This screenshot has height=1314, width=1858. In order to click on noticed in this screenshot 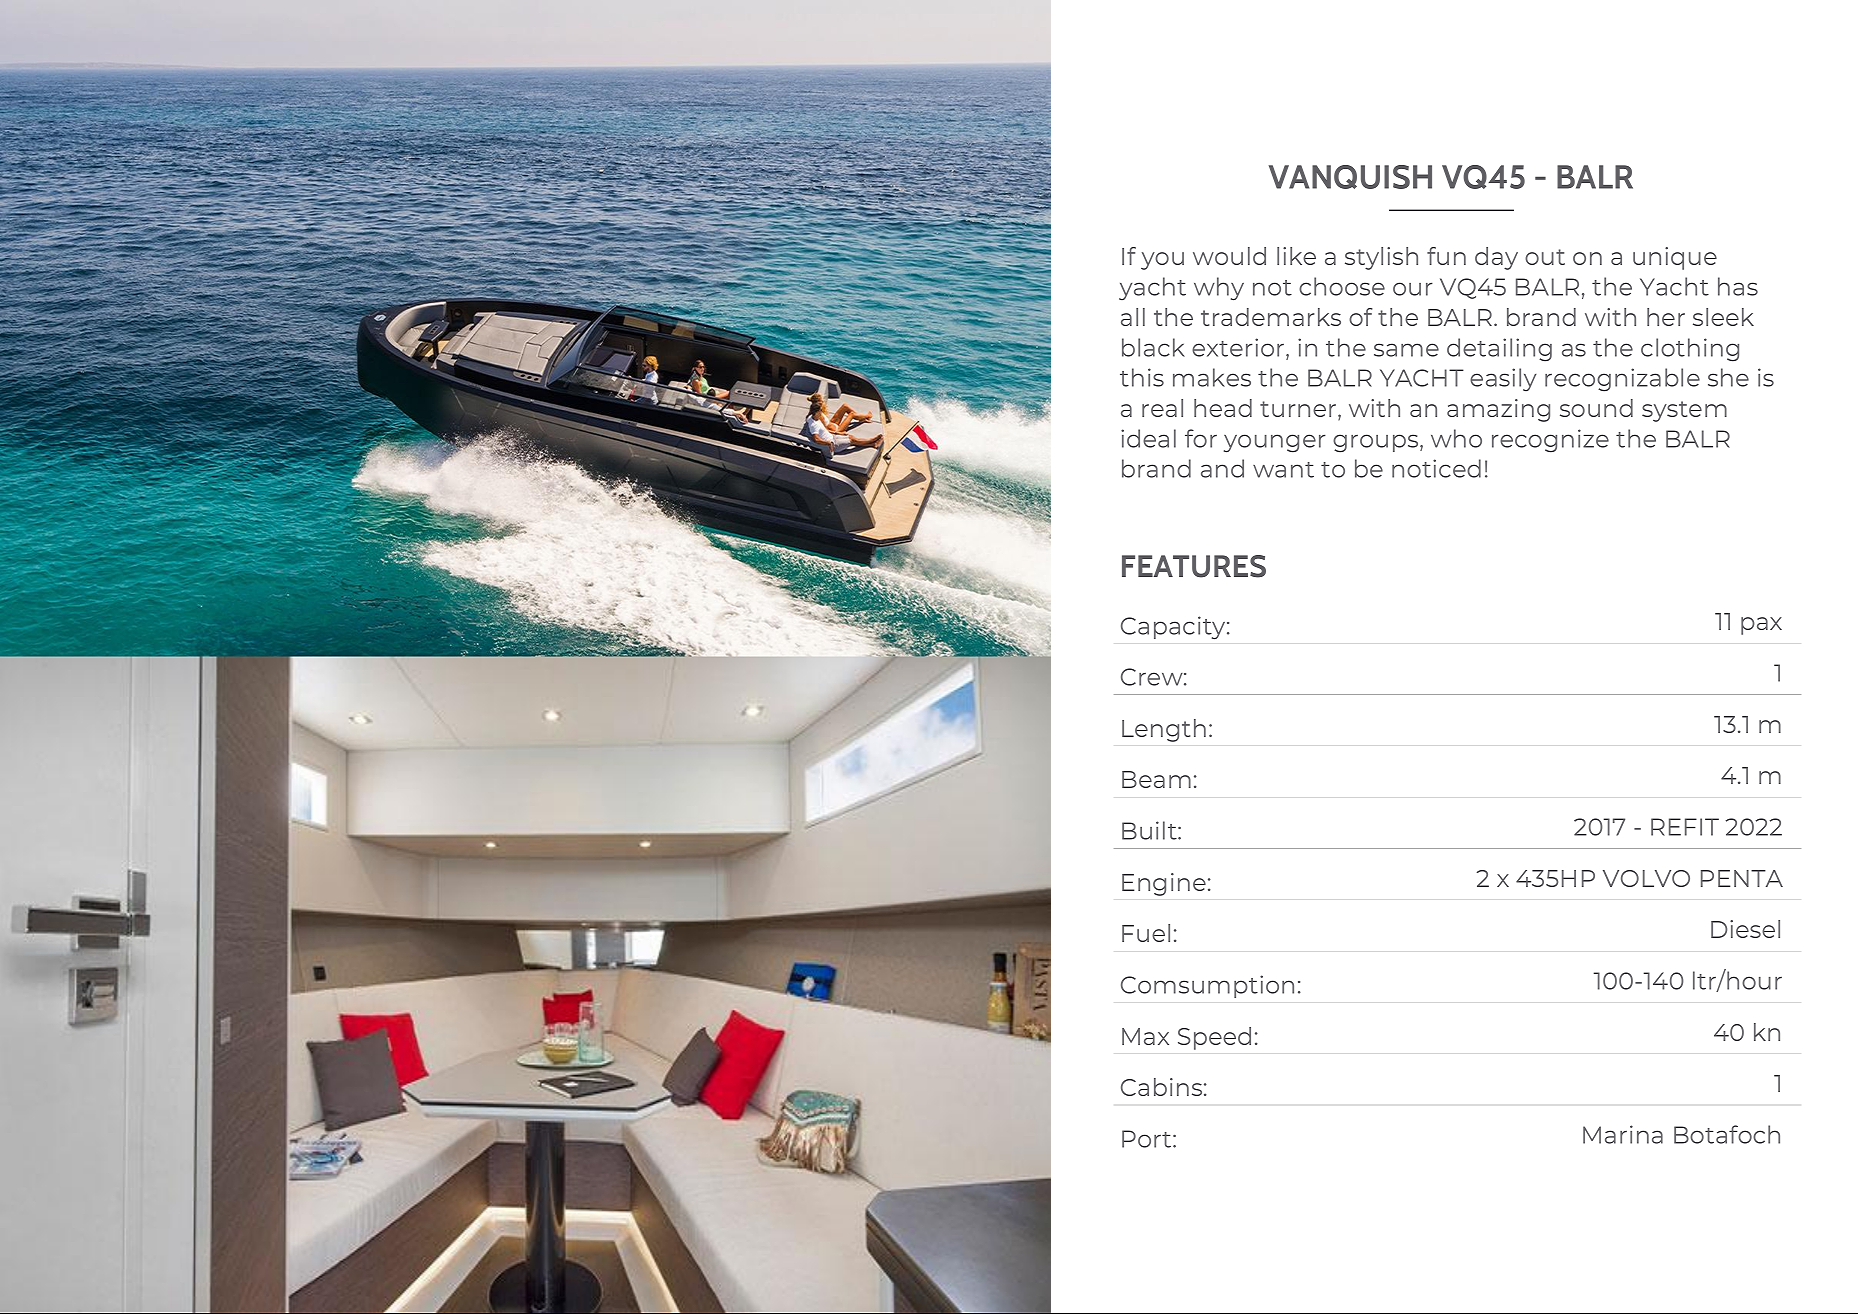, I will do `click(1436, 468)`.
